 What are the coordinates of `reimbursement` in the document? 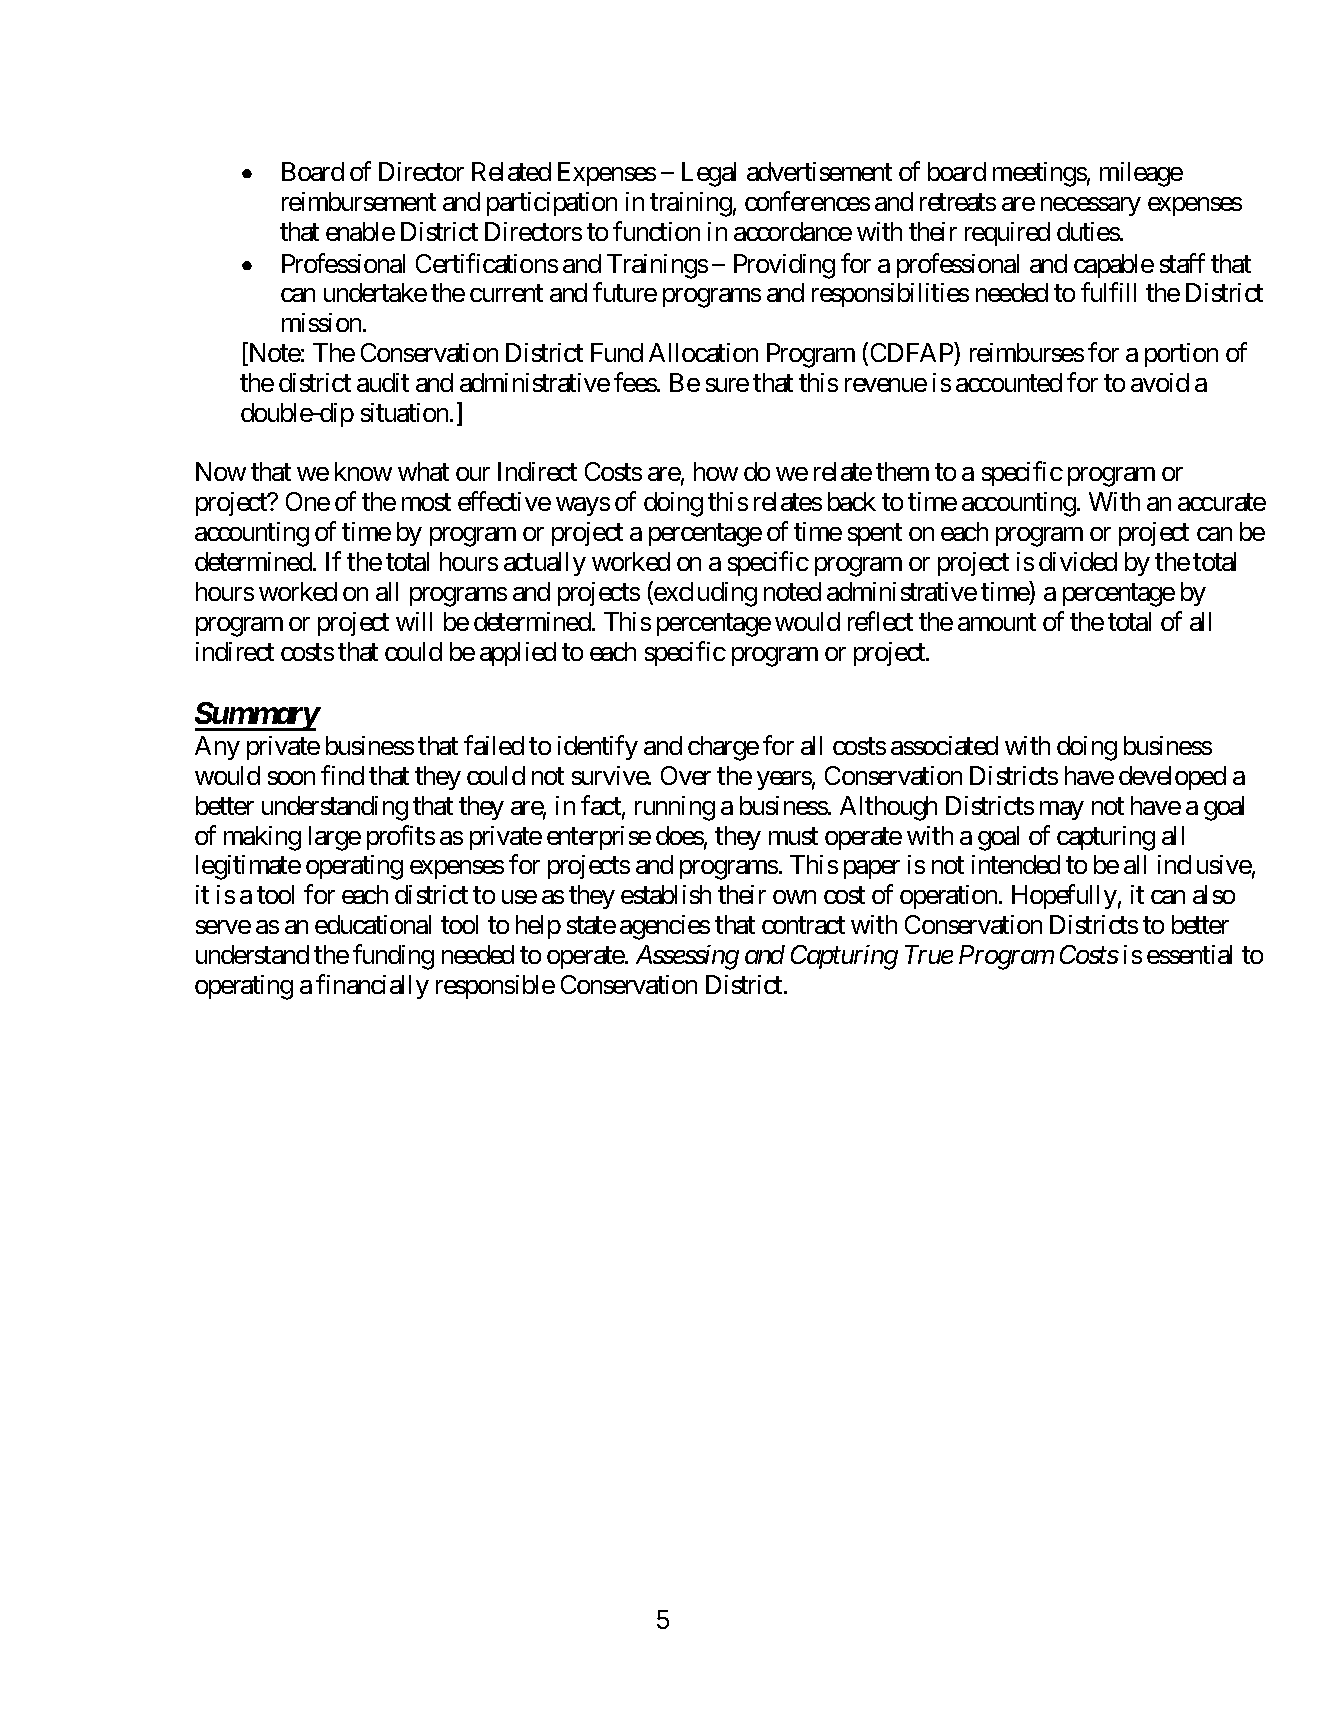 It's located at (359, 201).
